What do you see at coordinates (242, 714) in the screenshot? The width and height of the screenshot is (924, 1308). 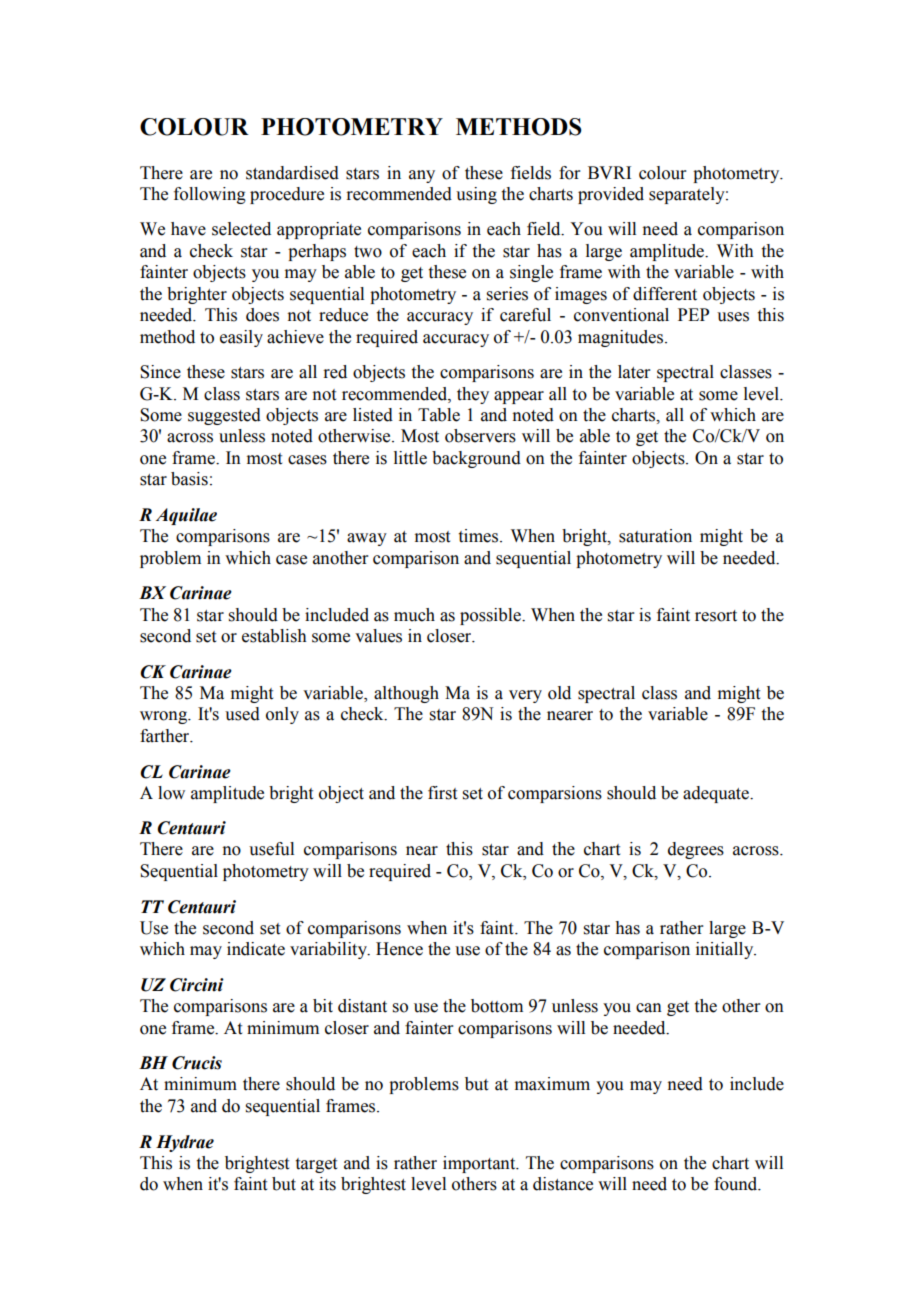 I see `used` at bounding box center [242, 714].
